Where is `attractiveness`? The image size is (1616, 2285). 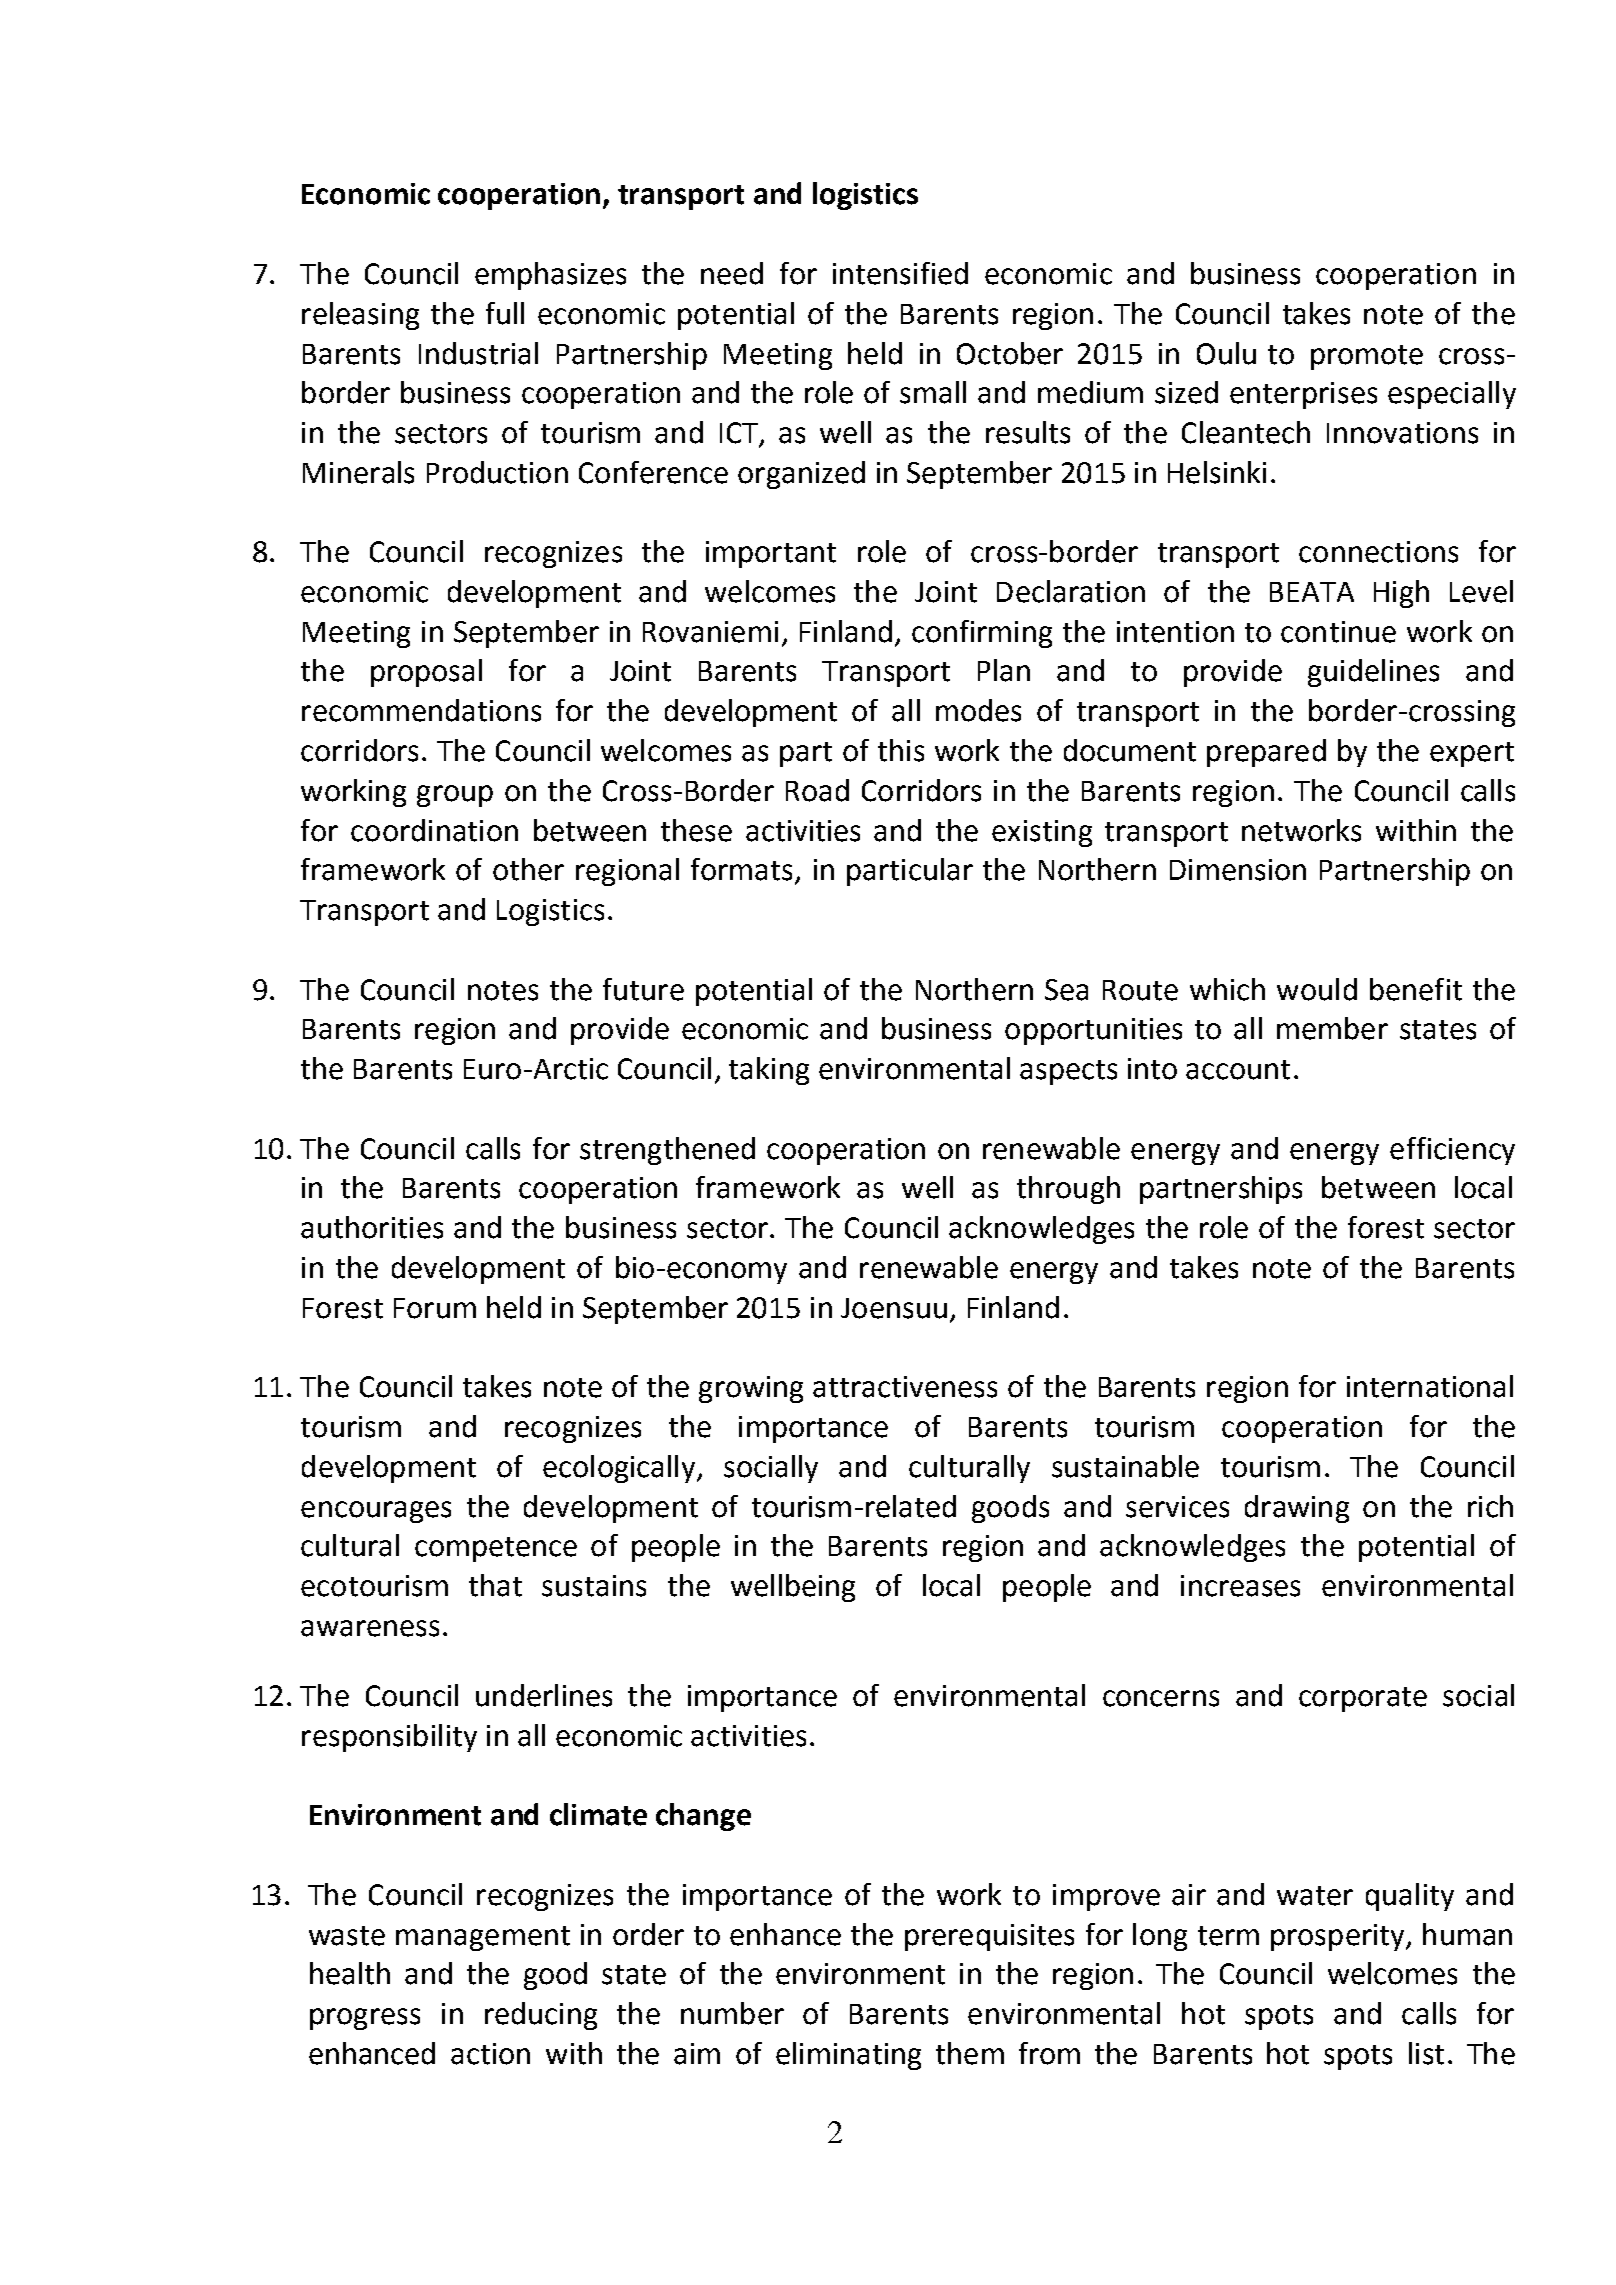
attractiveness is located at coordinates (905, 1387).
